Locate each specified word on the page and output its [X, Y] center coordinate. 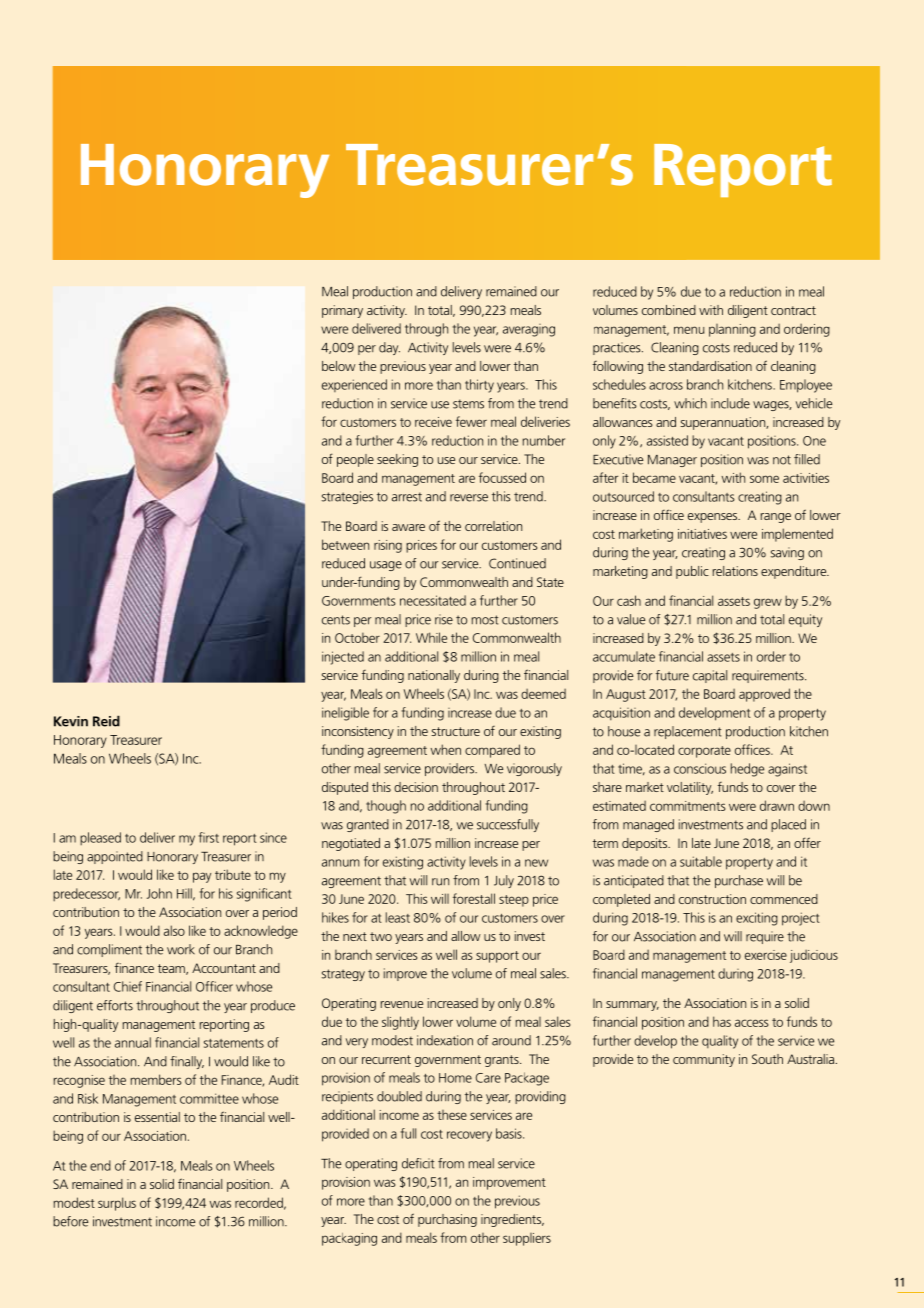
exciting [757, 919]
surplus [117, 1204]
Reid [106, 721]
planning [732, 330]
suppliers [527, 1239]
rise [444, 619]
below [339, 366]
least [398, 917]
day [389, 348]
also [174, 930]
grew [768, 603]
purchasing [447, 1220]
